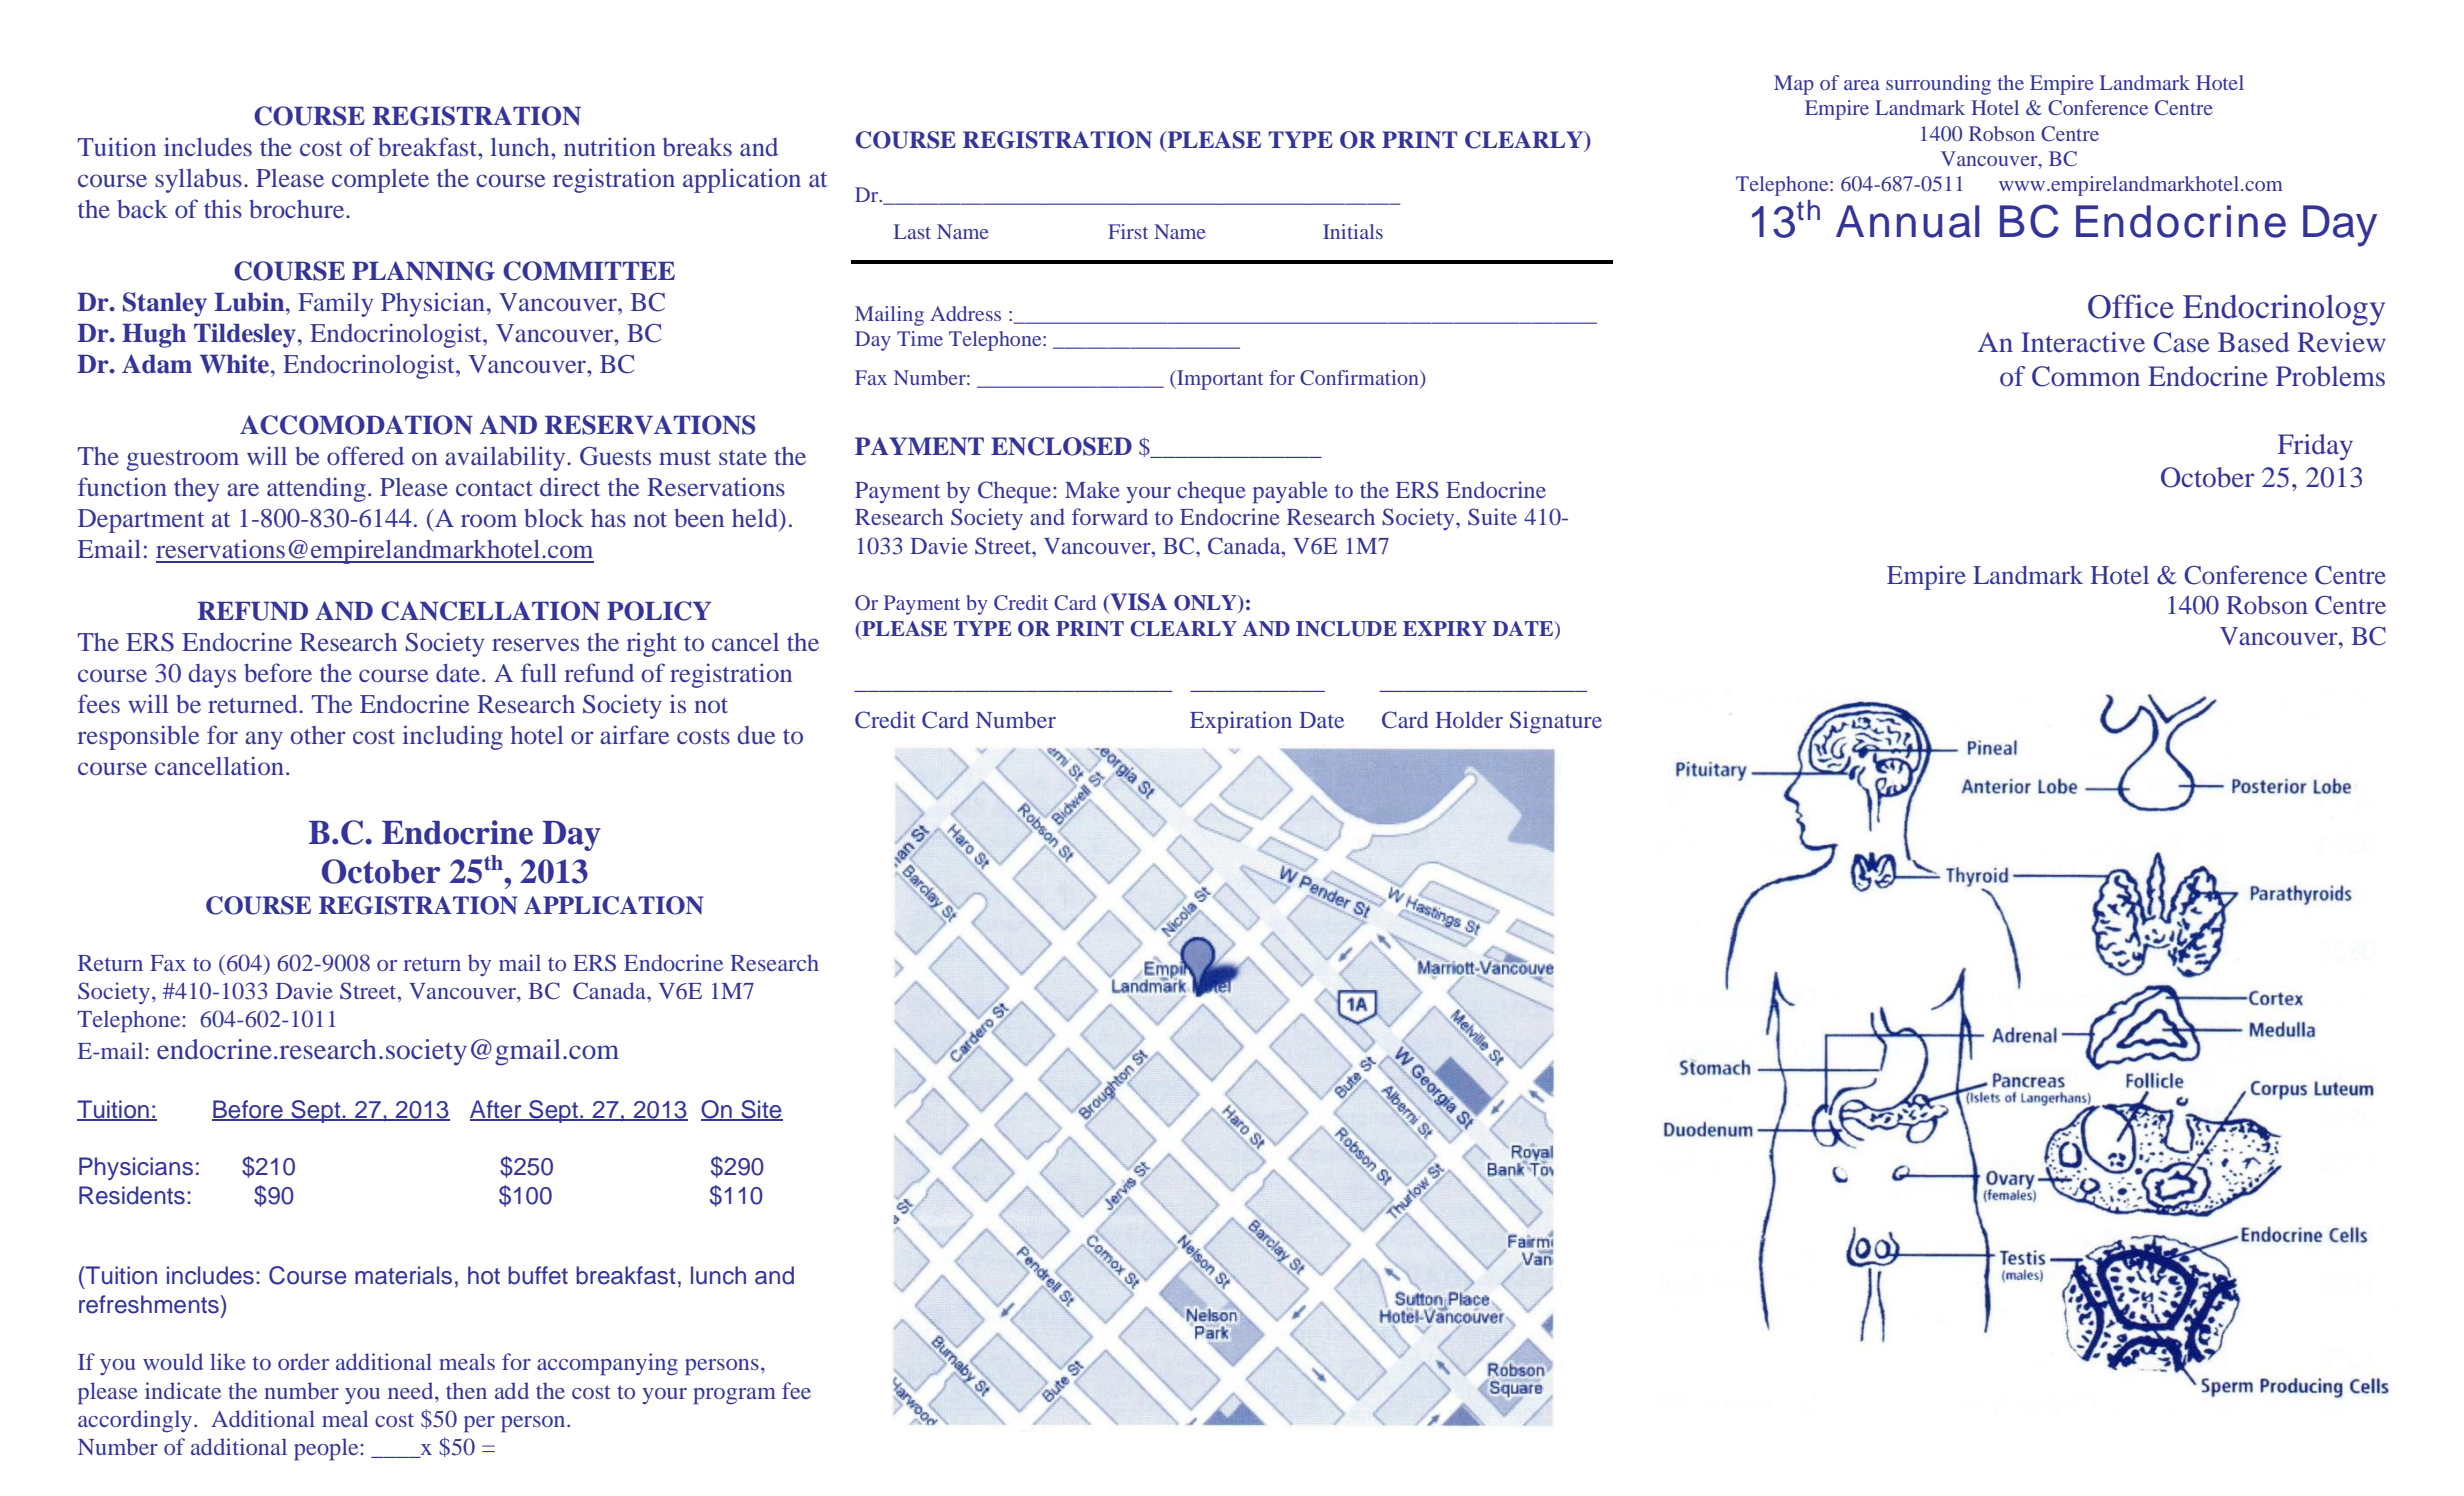 Image resolution: width=2464 pixels, height=1496 pixels. Describe the element at coordinates (2315, 447) in the screenshot. I see `Friday` at that location.
